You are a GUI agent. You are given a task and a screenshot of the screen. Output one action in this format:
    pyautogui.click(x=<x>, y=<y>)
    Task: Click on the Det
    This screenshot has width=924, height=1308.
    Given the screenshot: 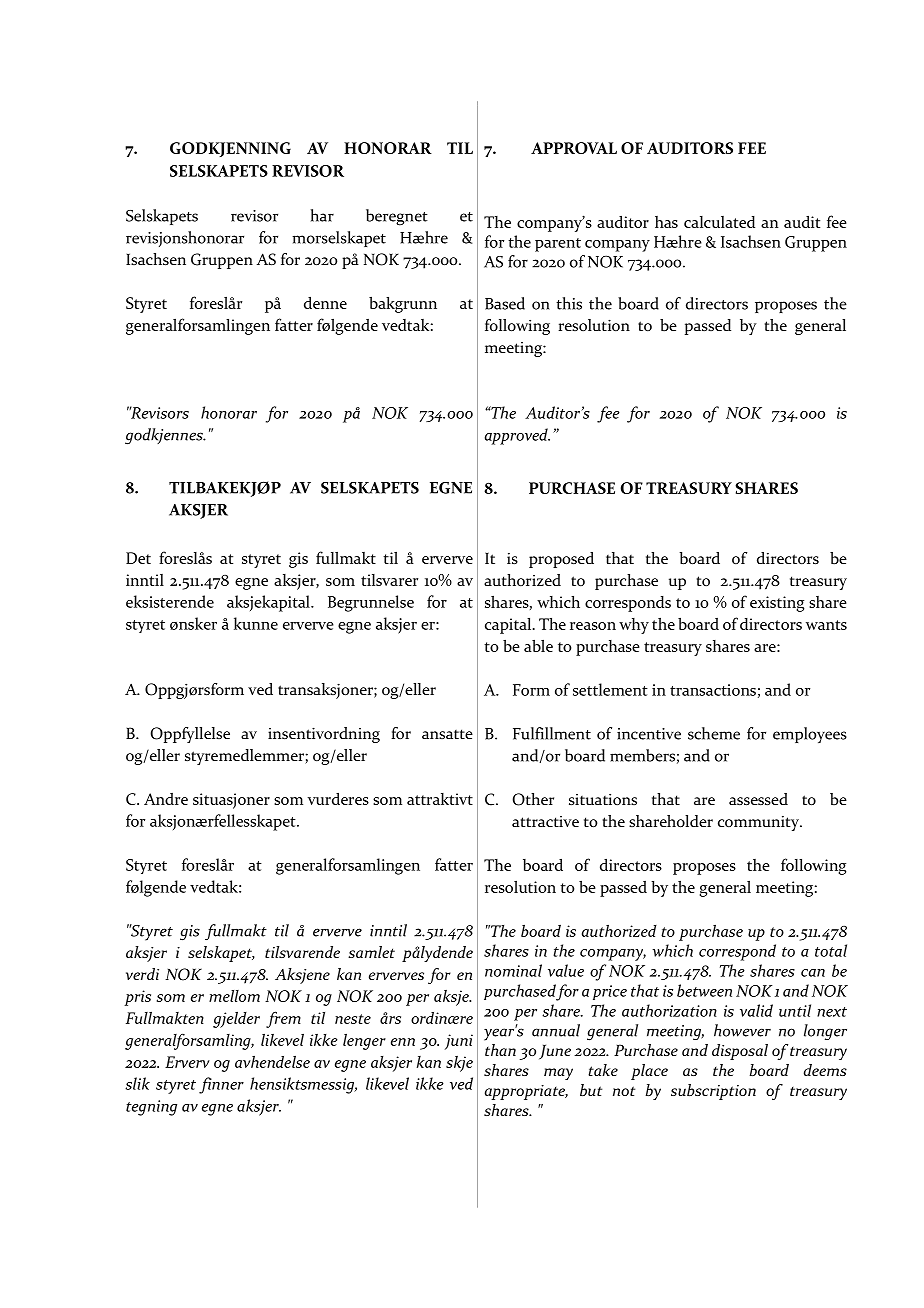 What is the action you would take?
    pyautogui.click(x=138, y=558)
